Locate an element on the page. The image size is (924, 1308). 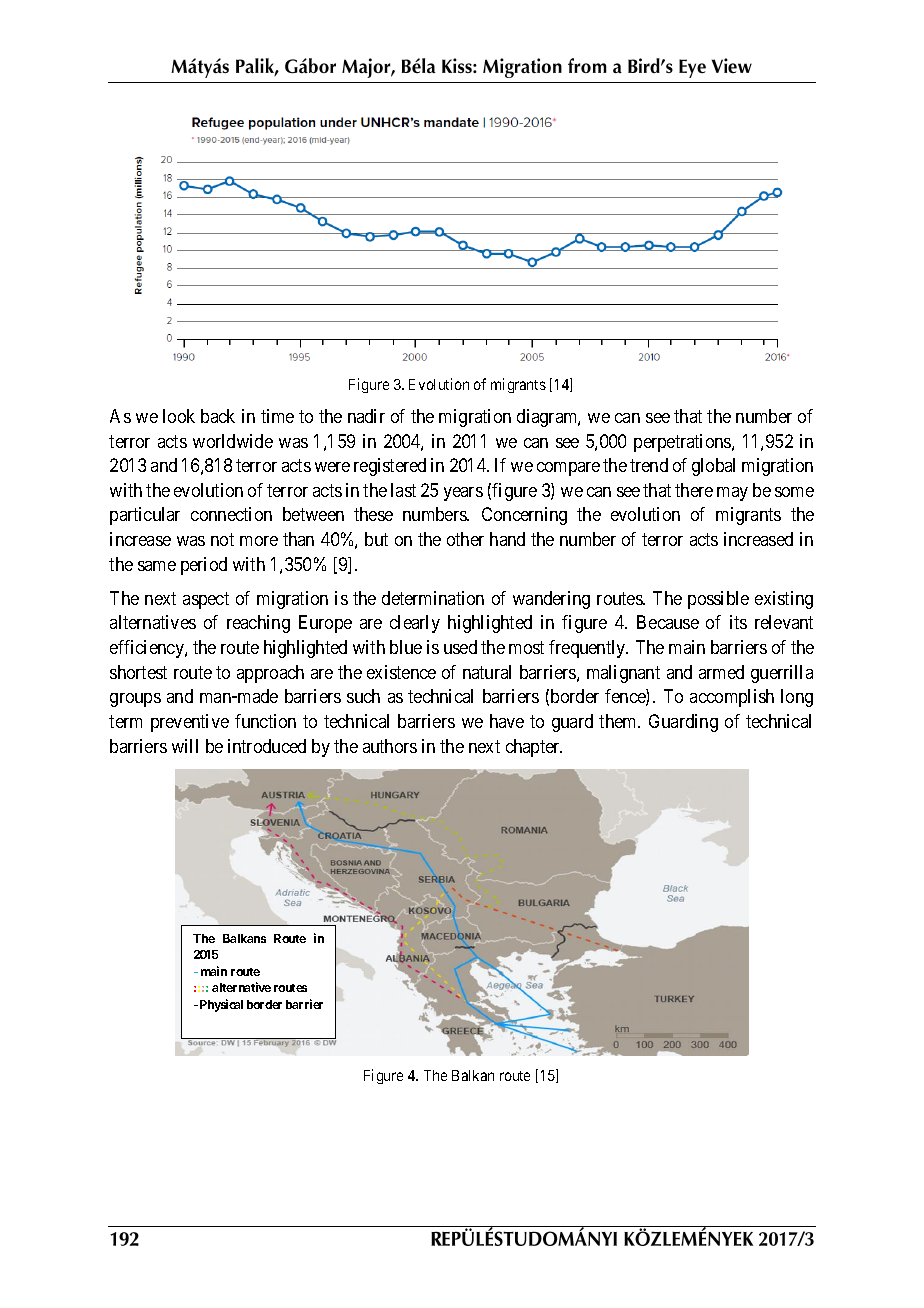
worldwide is located at coordinates (233, 441).
